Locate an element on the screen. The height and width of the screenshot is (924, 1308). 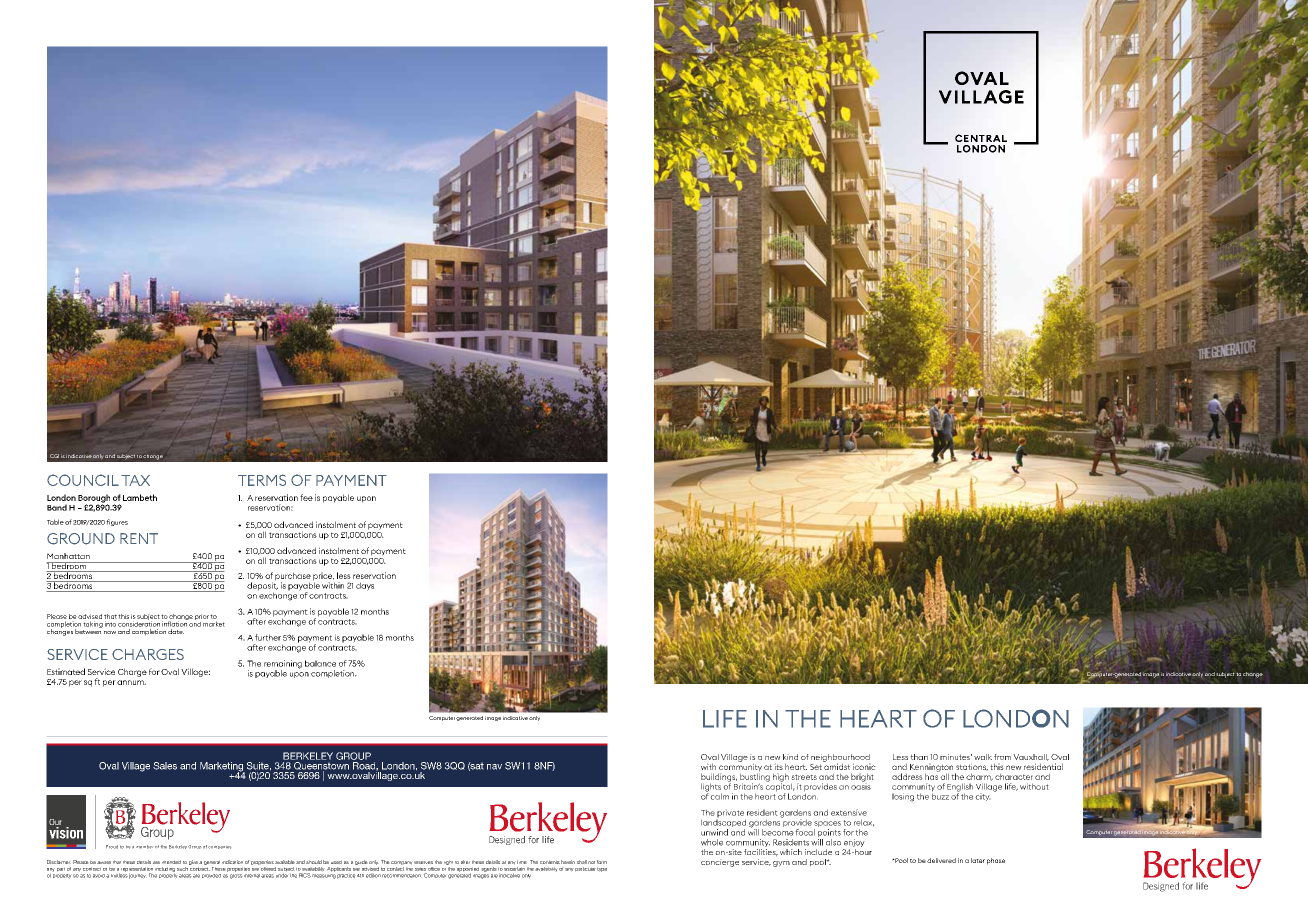
balance is located at coordinates (320, 663).
